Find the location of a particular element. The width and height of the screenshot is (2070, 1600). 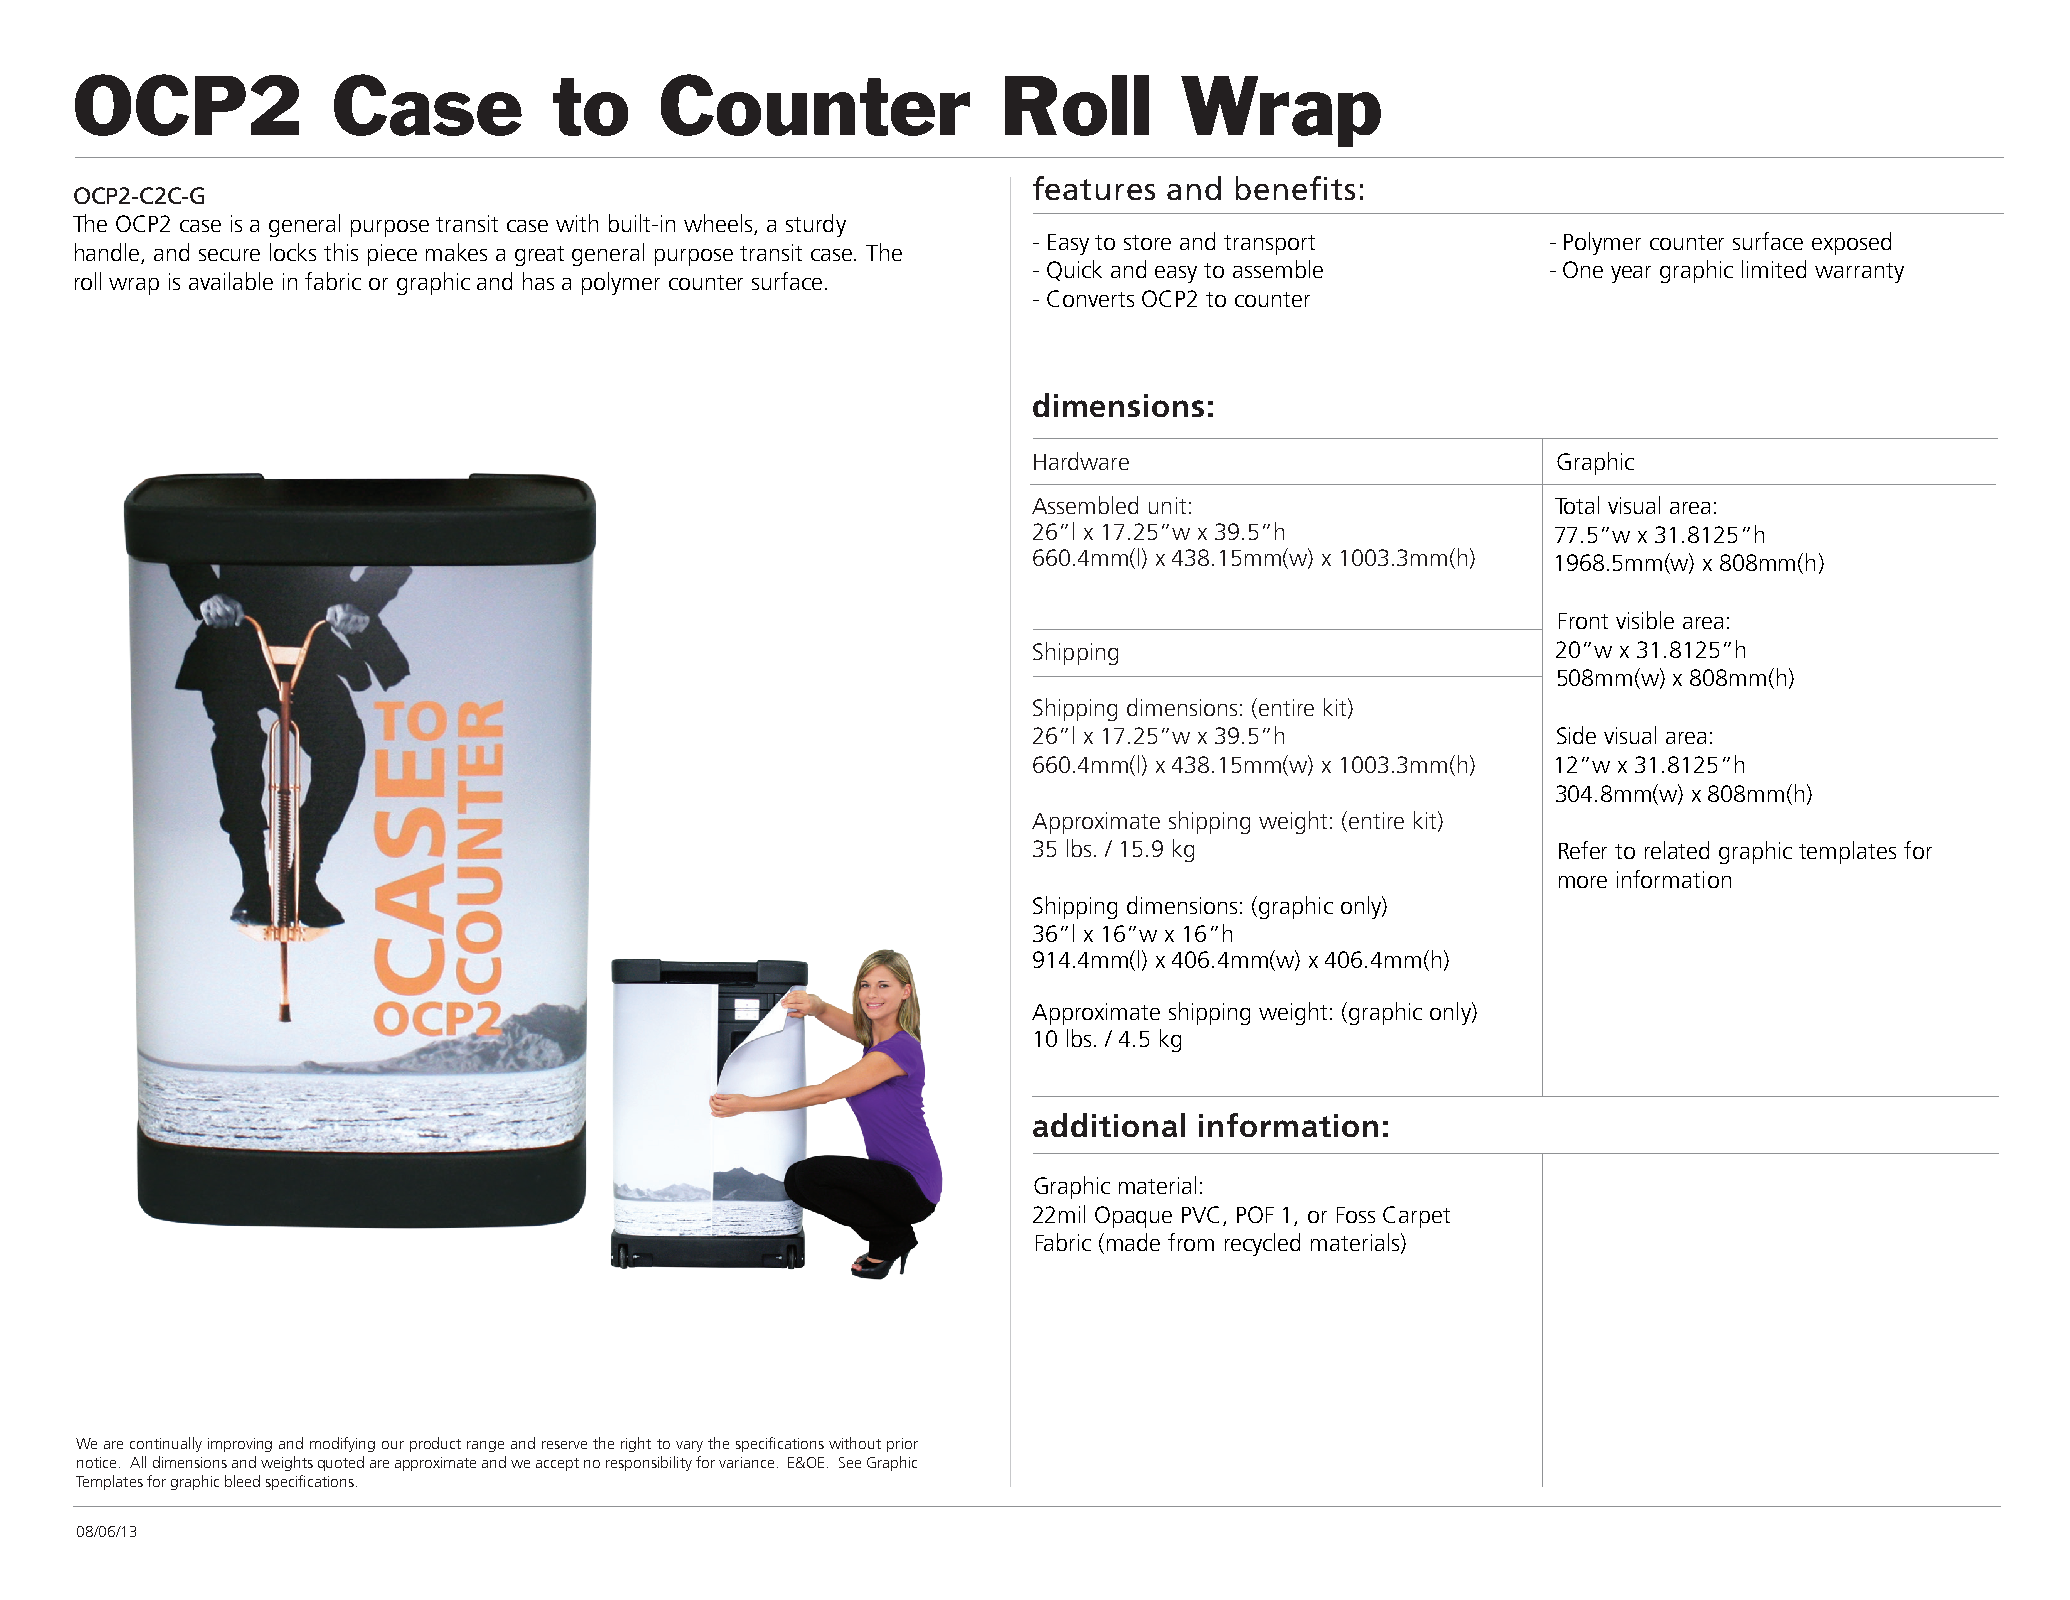

year is located at coordinates (1631, 274).
